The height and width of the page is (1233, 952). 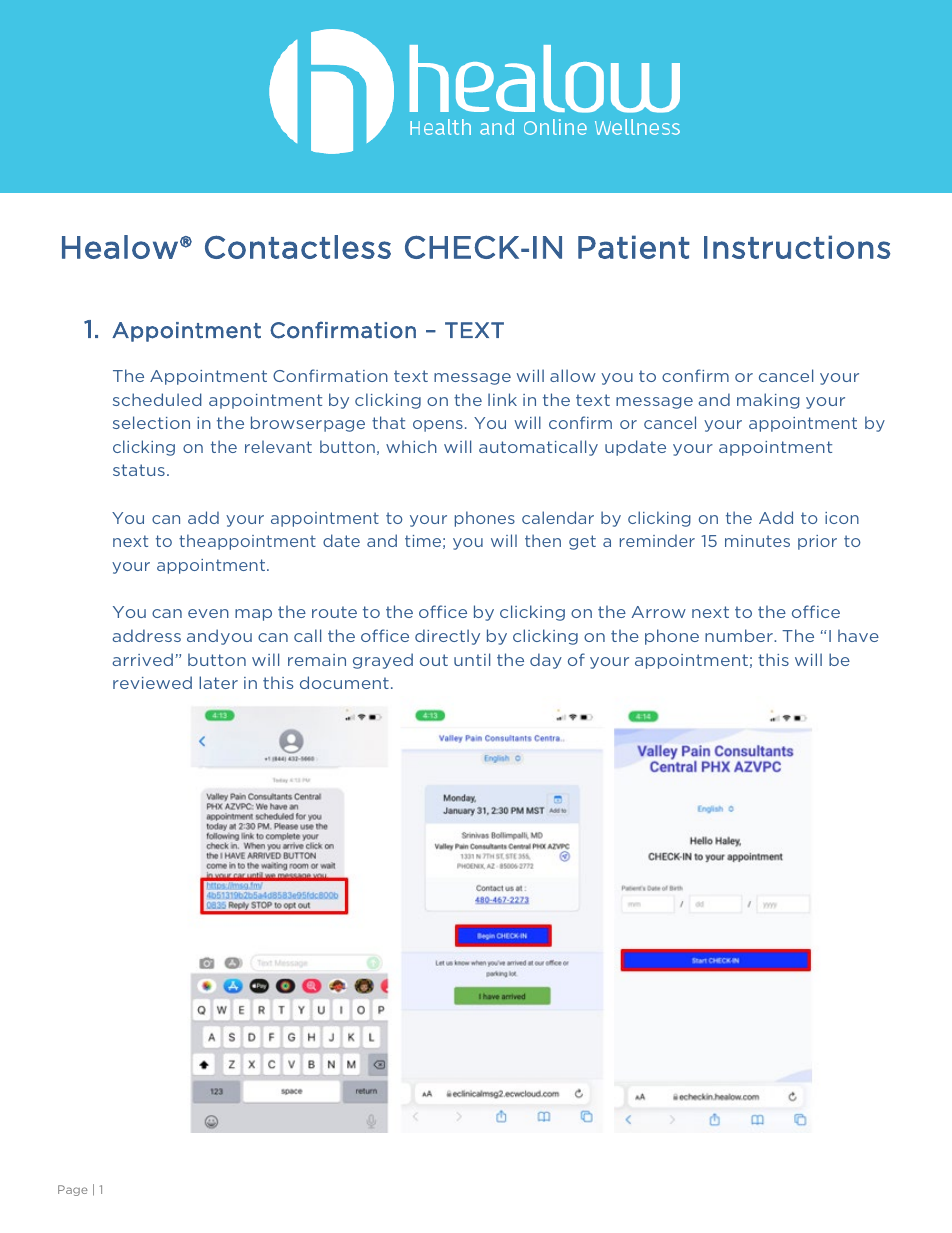 What do you see at coordinates (634, 247) in the page?
I see `Patient` at bounding box center [634, 247].
